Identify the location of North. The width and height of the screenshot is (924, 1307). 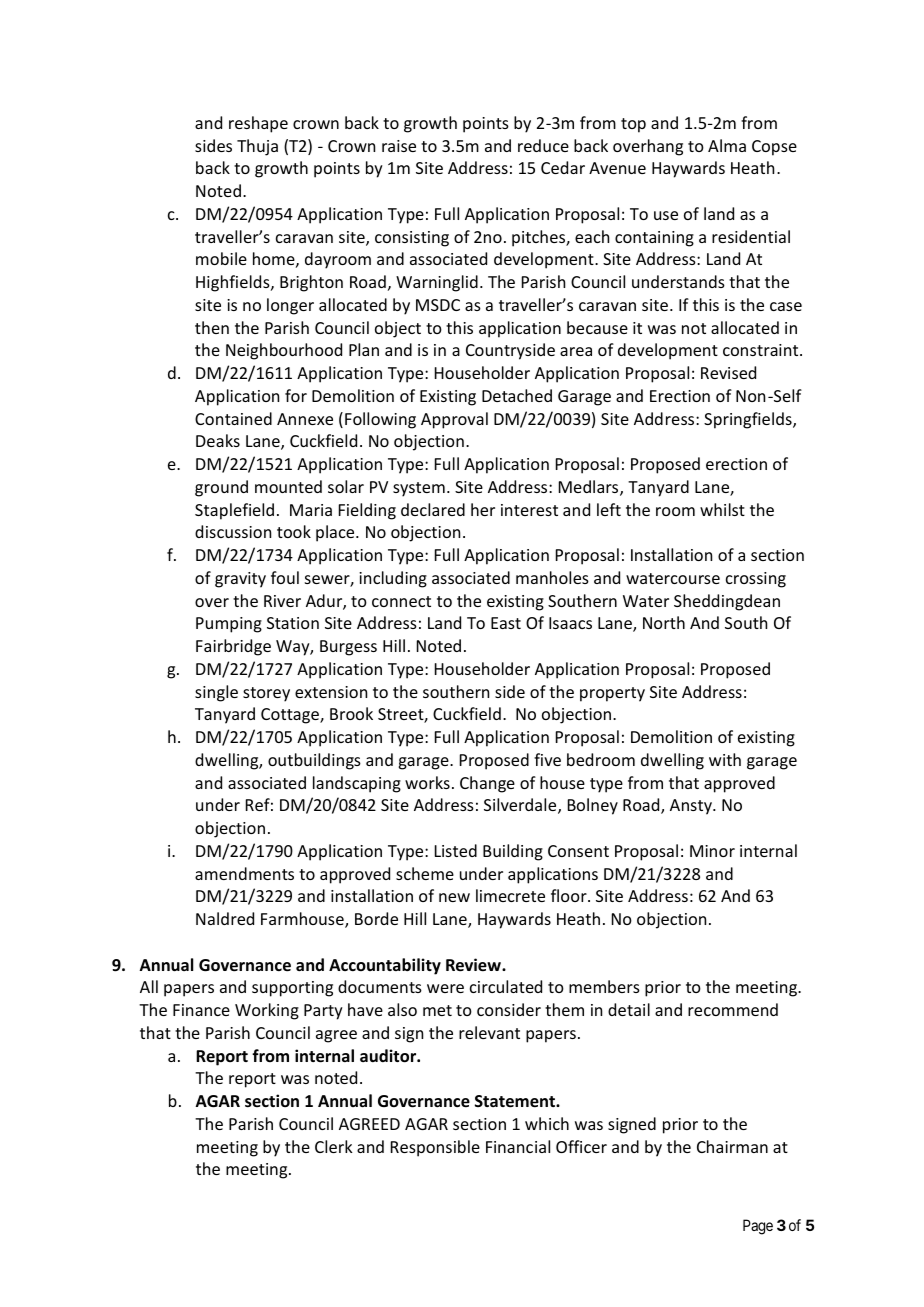
(664, 622).
